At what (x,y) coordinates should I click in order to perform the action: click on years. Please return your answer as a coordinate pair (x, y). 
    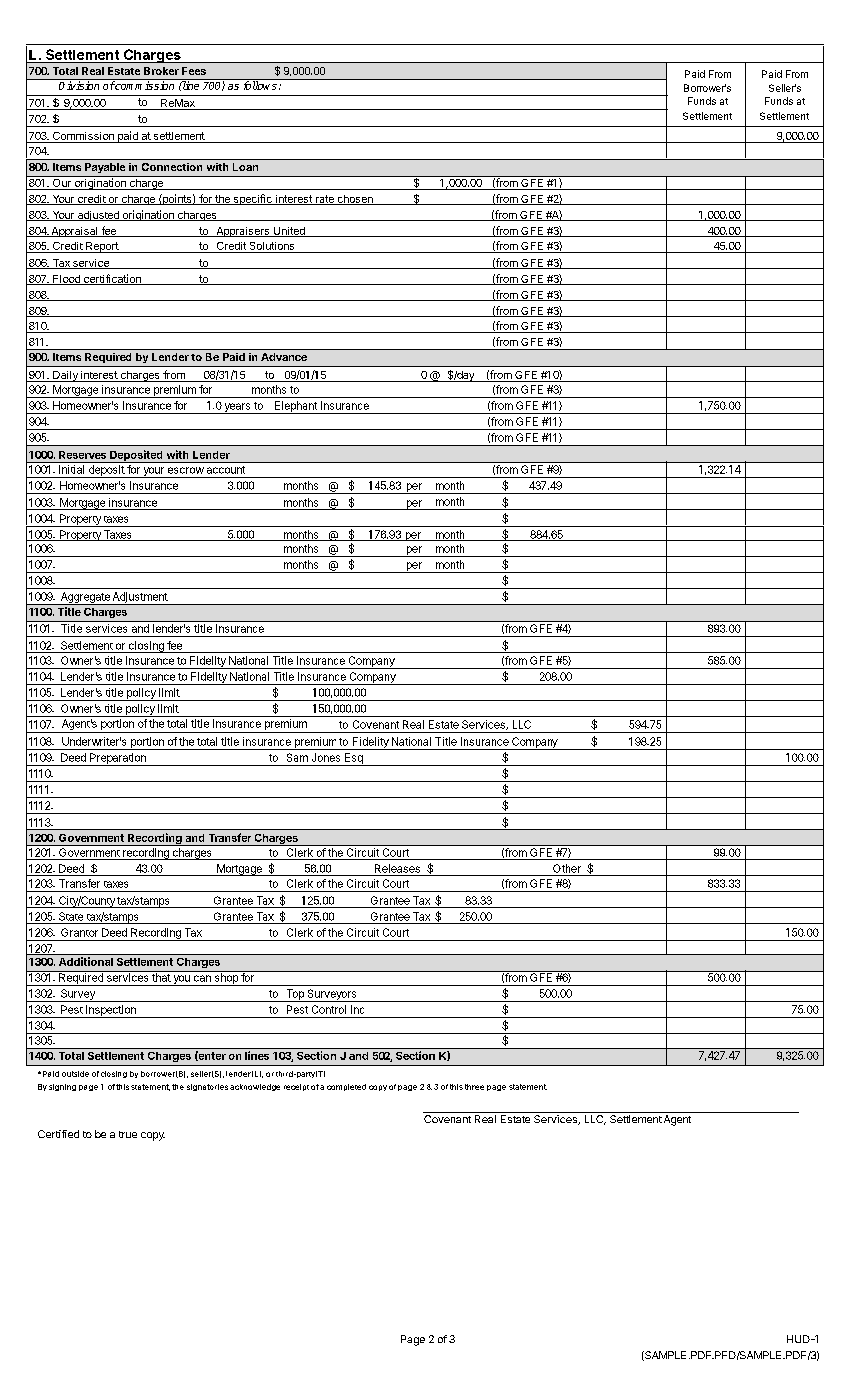
    Looking at the image, I should click on (237, 408).
